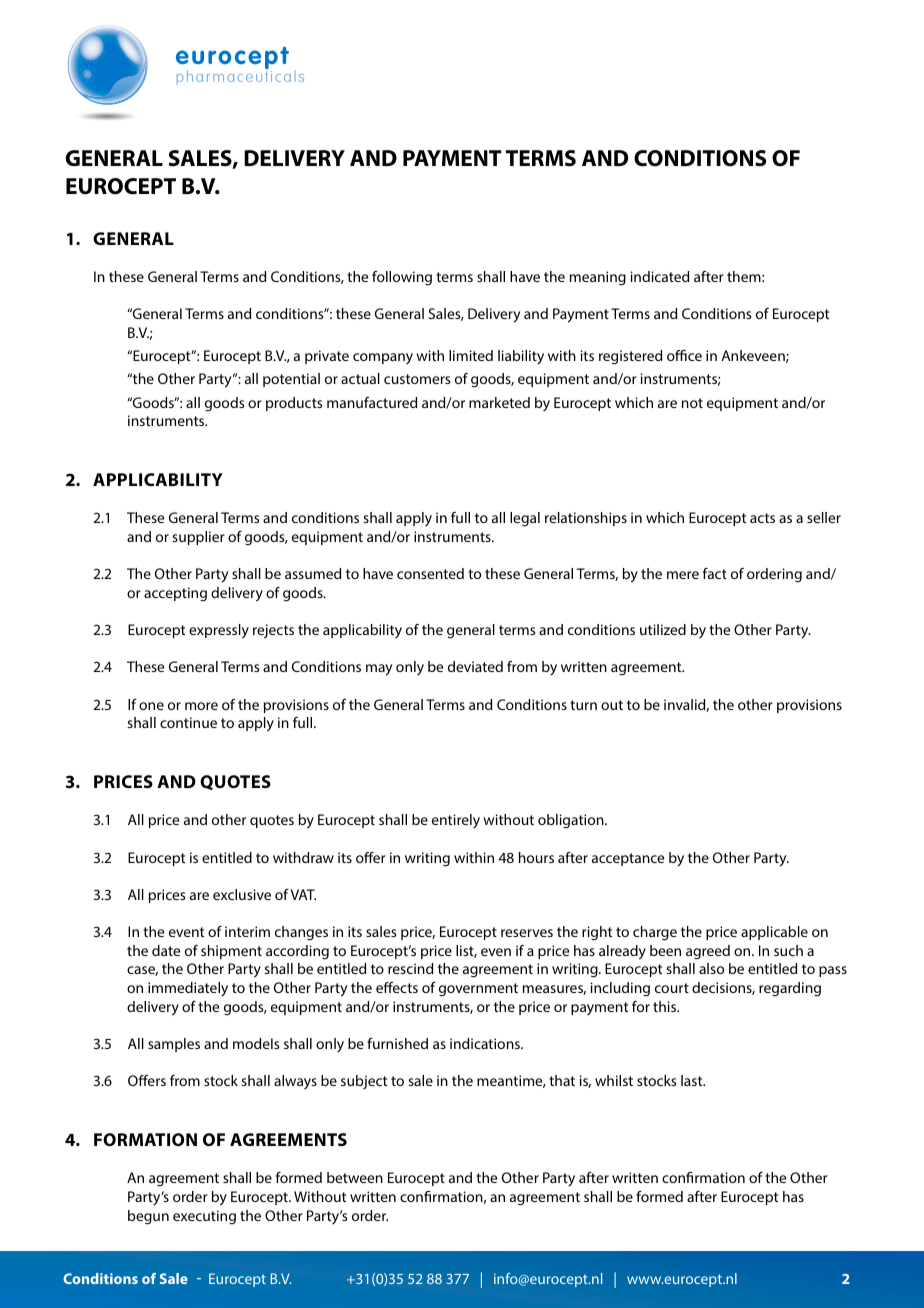 The width and height of the screenshot is (924, 1308). What do you see at coordinates (247, 931) in the screenshot?
I see `interim` at bounding box center [247, 931].
